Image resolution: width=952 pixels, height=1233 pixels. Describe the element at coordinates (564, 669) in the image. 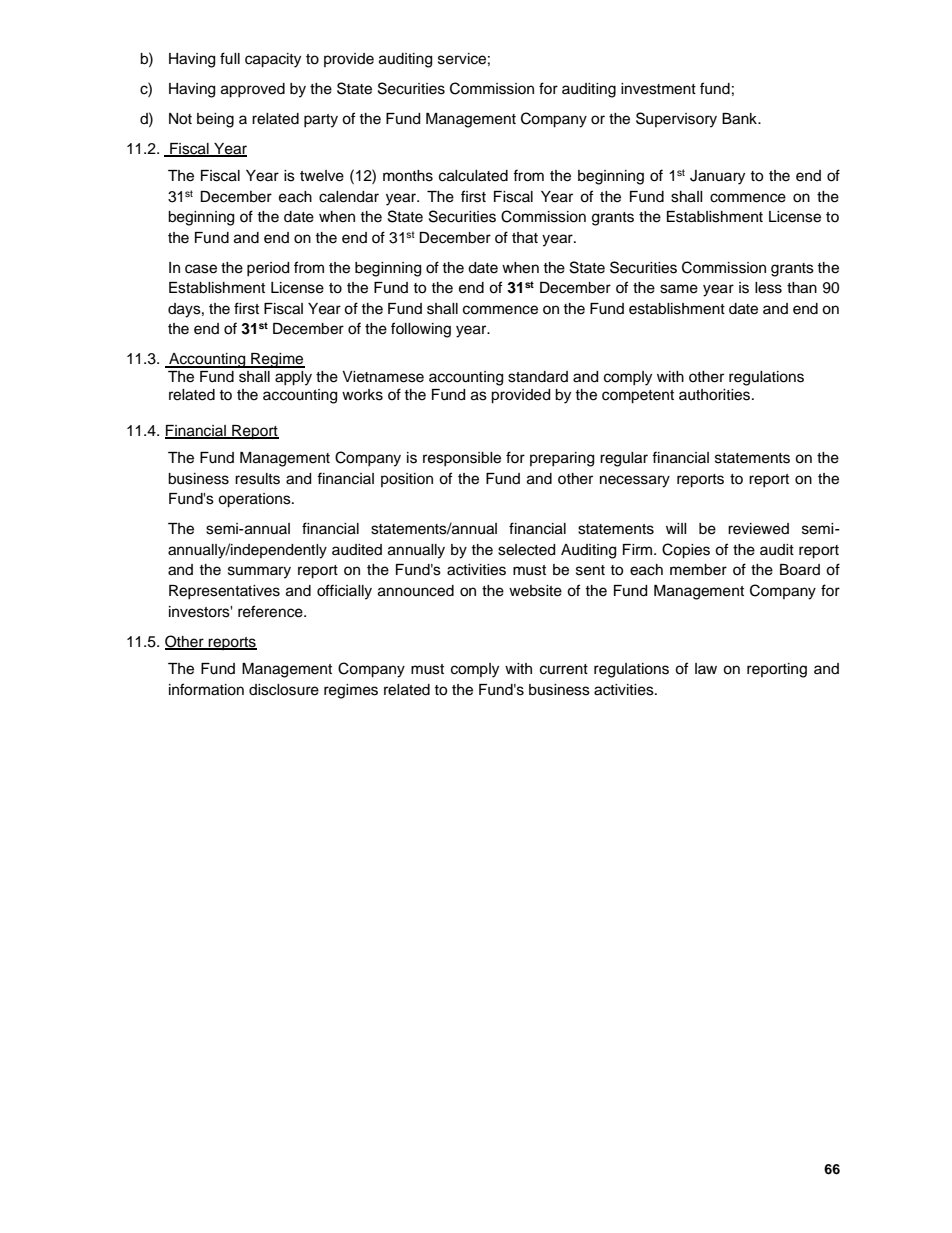

I see `current` at that location.
